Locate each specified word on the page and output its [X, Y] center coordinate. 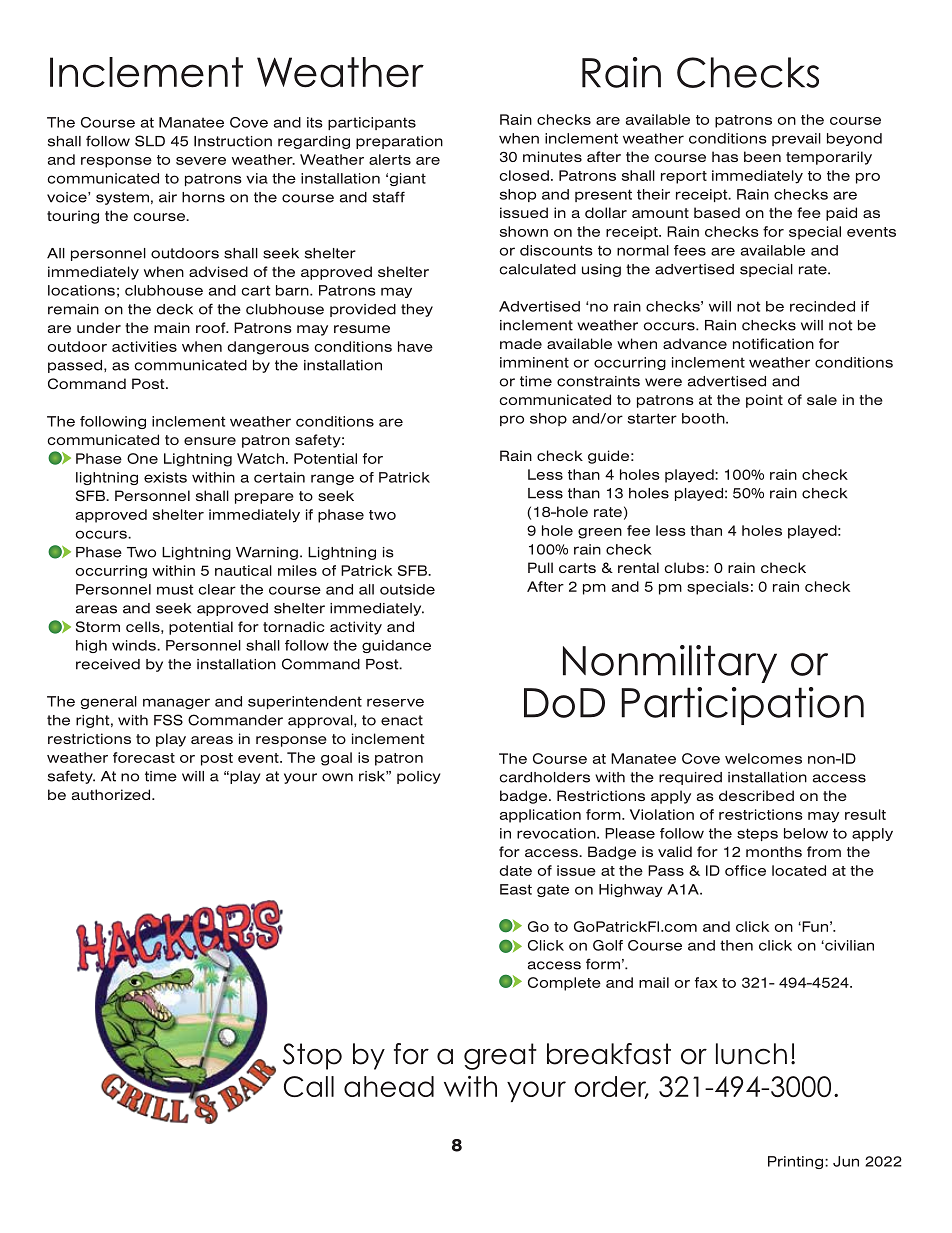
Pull [540, 567]
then [736, 945]
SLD [150, 141]
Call [309, 1086]
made [521, 343]
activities [144, 346]
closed [524, 175]
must [175, 589]
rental [638, 567]
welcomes [763, 758]
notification [773, 343]
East [516, 889]
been [762, 156]
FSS [168, 720]
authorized [112, 794]
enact [402, 720]
